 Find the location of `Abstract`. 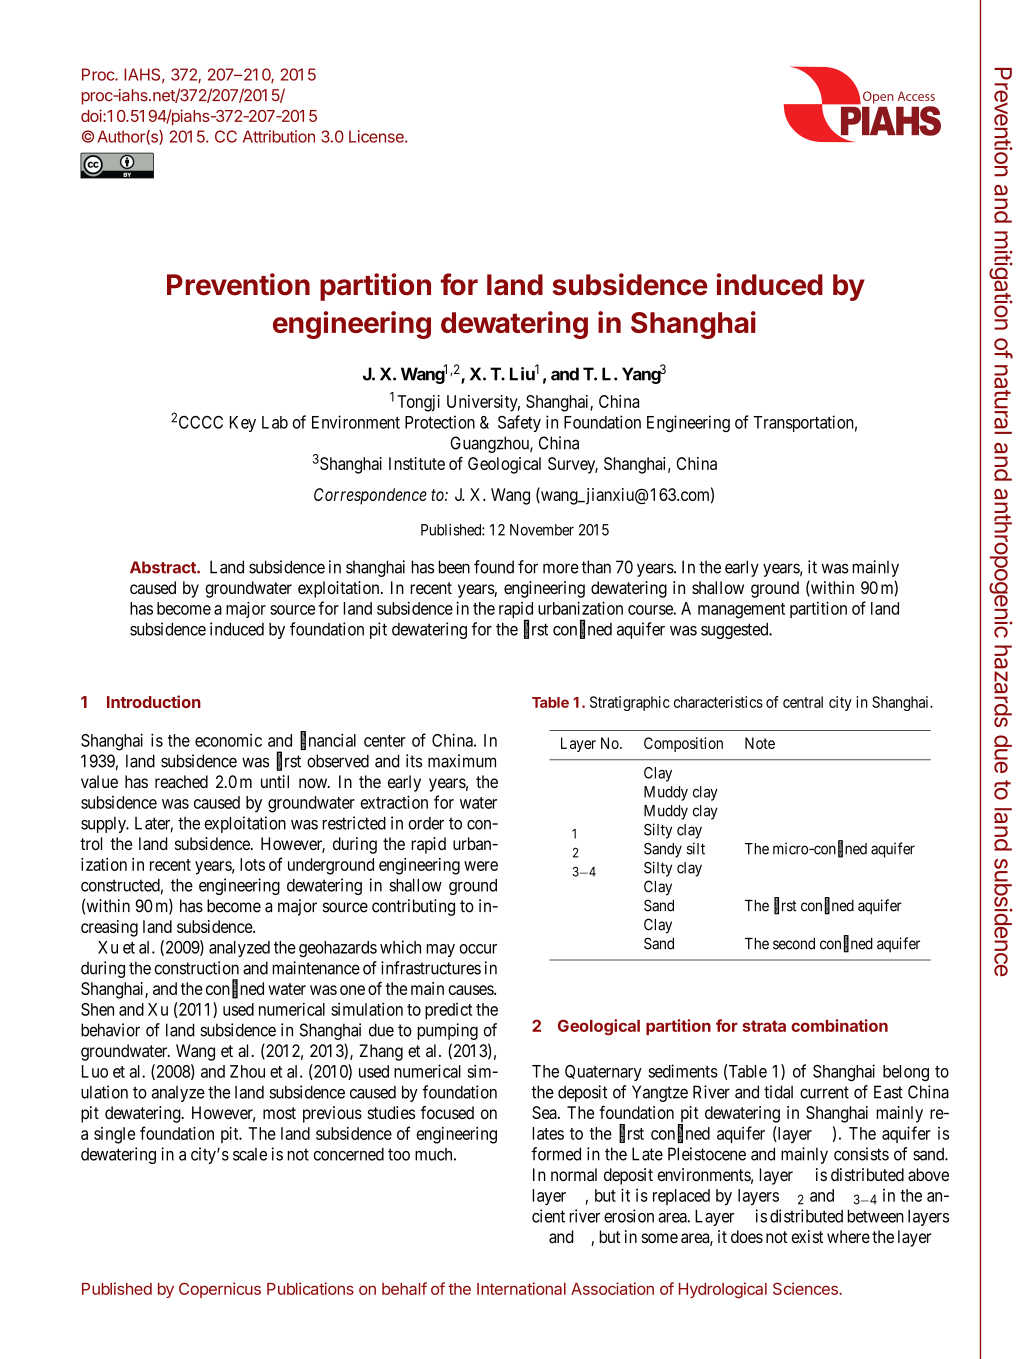

Abstract is located at coordinates (164, 567).
